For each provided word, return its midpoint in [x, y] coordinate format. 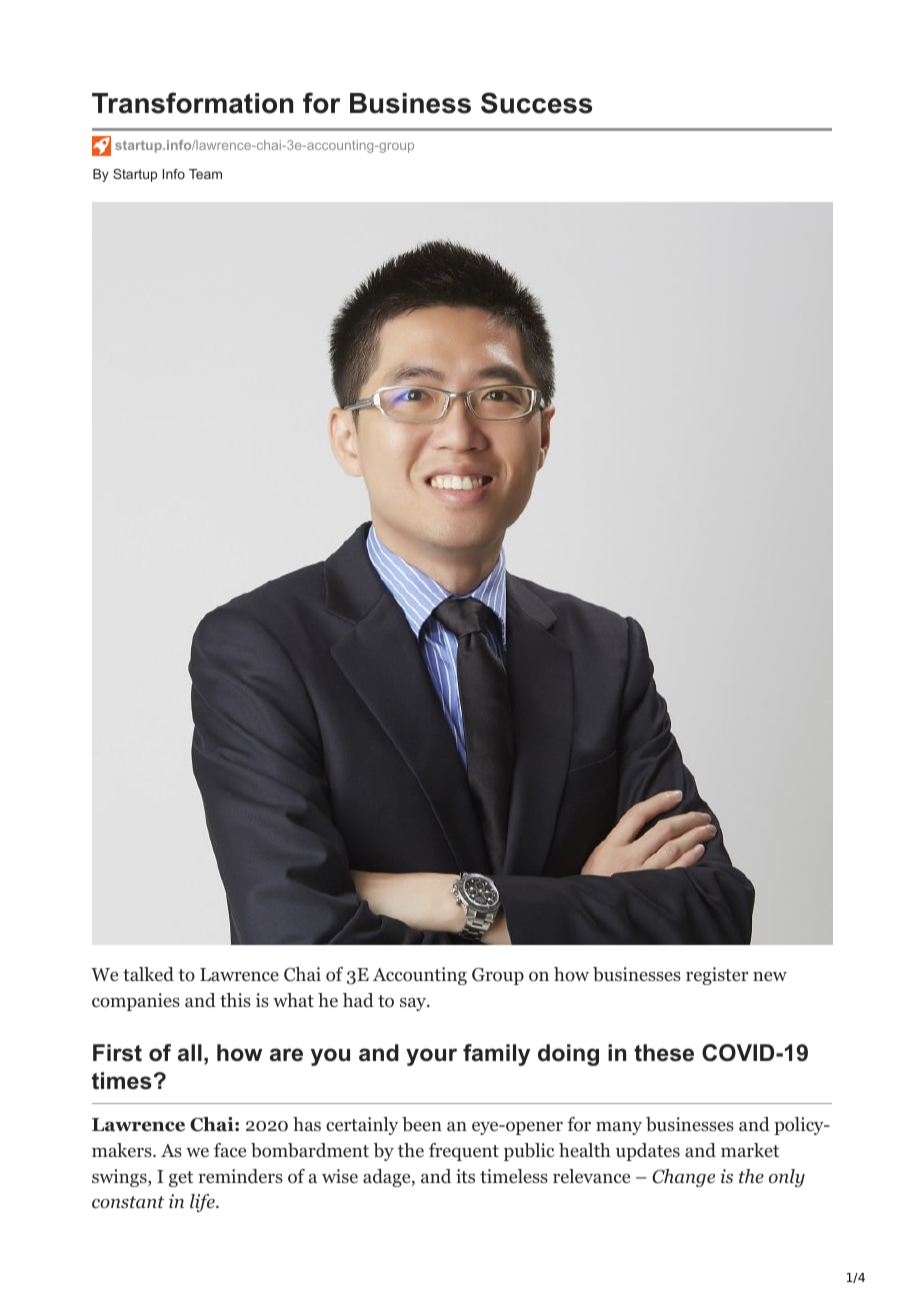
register [717, 976]
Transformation [192, 103]
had [358, 1000]
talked [148, 974]
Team [205, 174]
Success [536, 103]
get [181, 1179]
